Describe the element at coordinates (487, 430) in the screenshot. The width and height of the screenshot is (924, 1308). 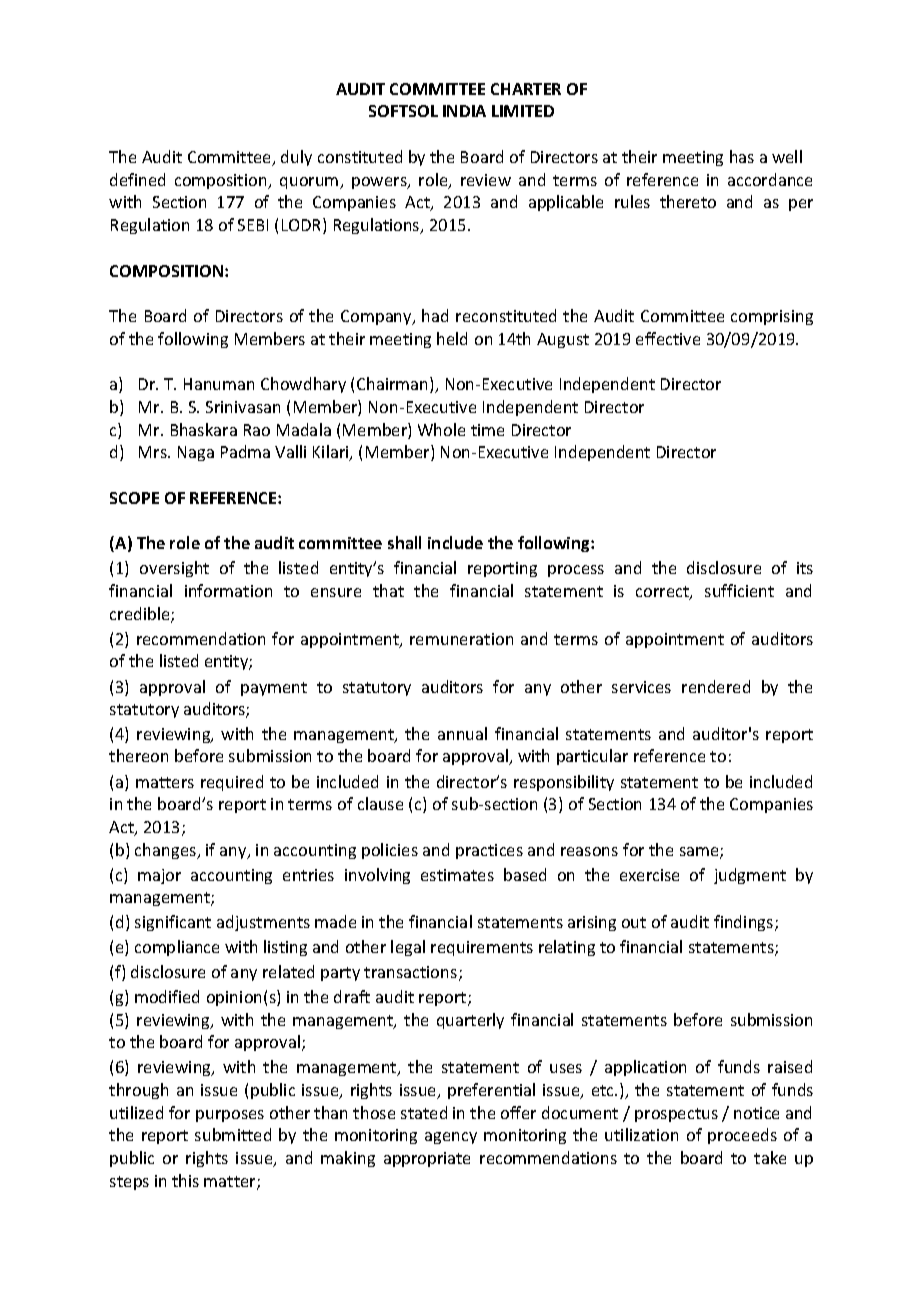
I see `time` at that location.
